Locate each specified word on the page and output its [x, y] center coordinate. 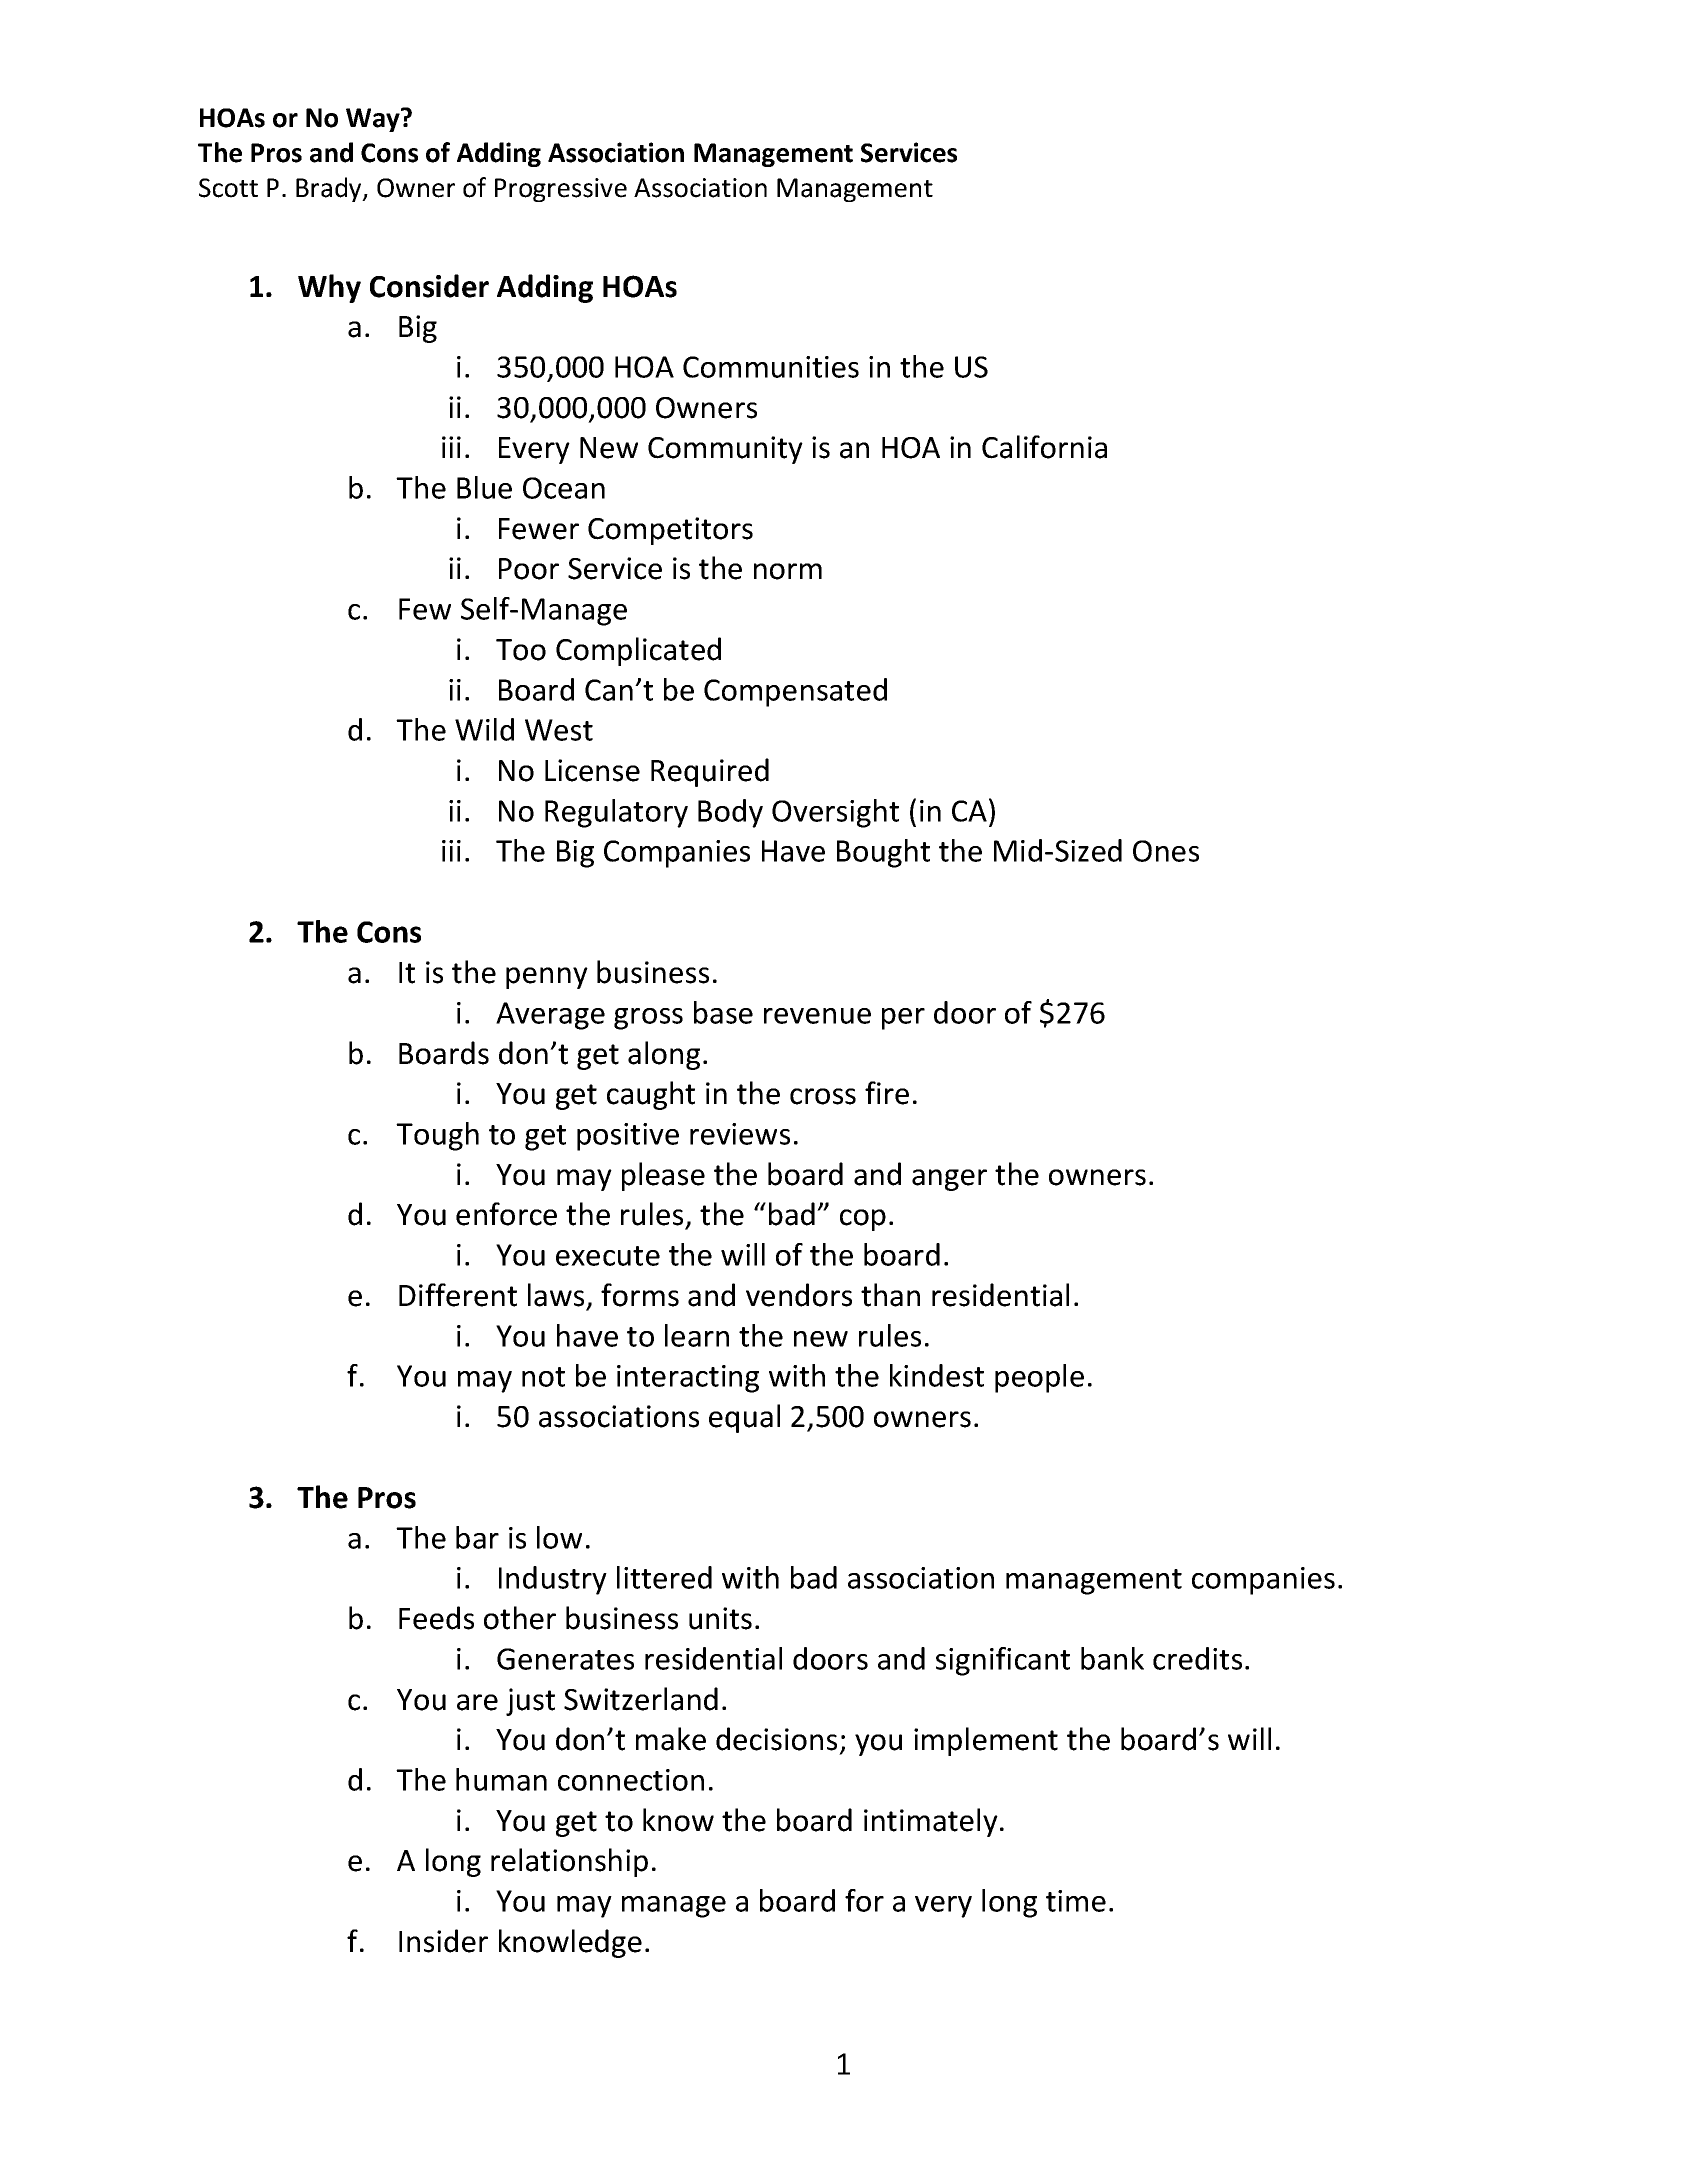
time [1076, 1901]
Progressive [561, 190]
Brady [330, 189]
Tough [437, 1136]
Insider [443, 1941]
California [1044, 447]
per [903, 1019]
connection [631, 1780]
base [723, 1012]
